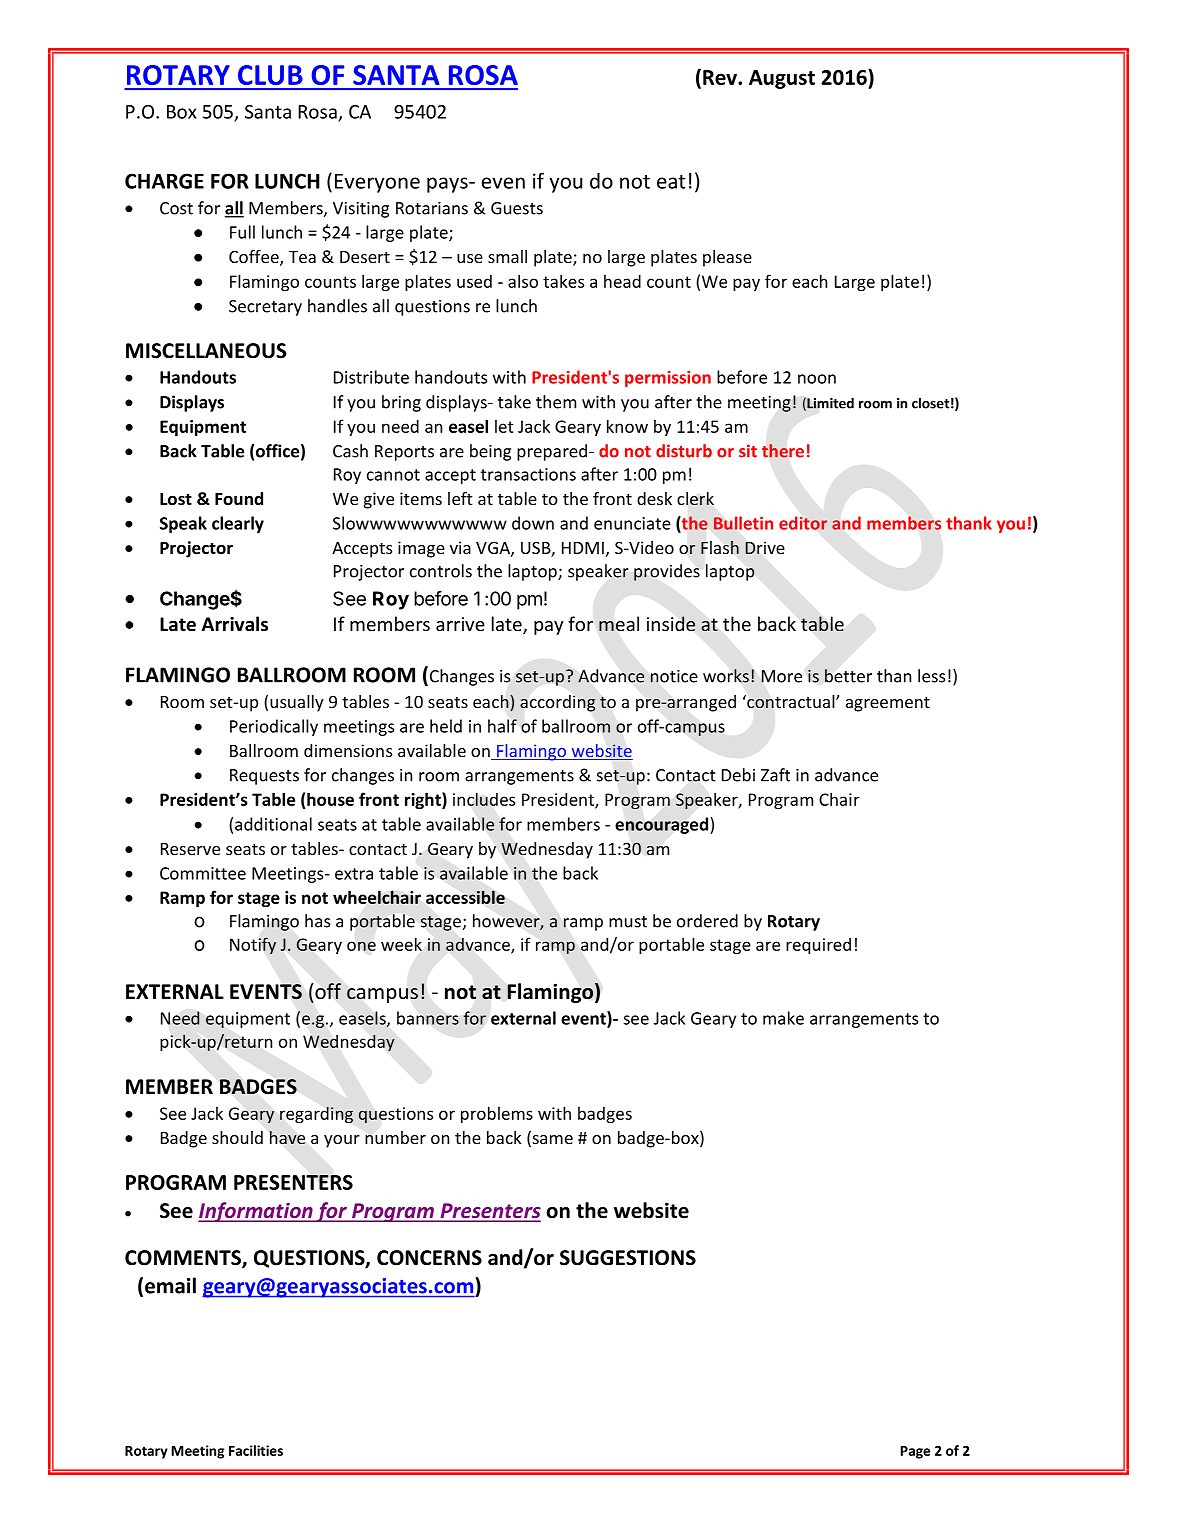 The image size is (1177, 1523). Describe the element at coordinates (803, 523) in the screenshot. I see `editor` at that location.
